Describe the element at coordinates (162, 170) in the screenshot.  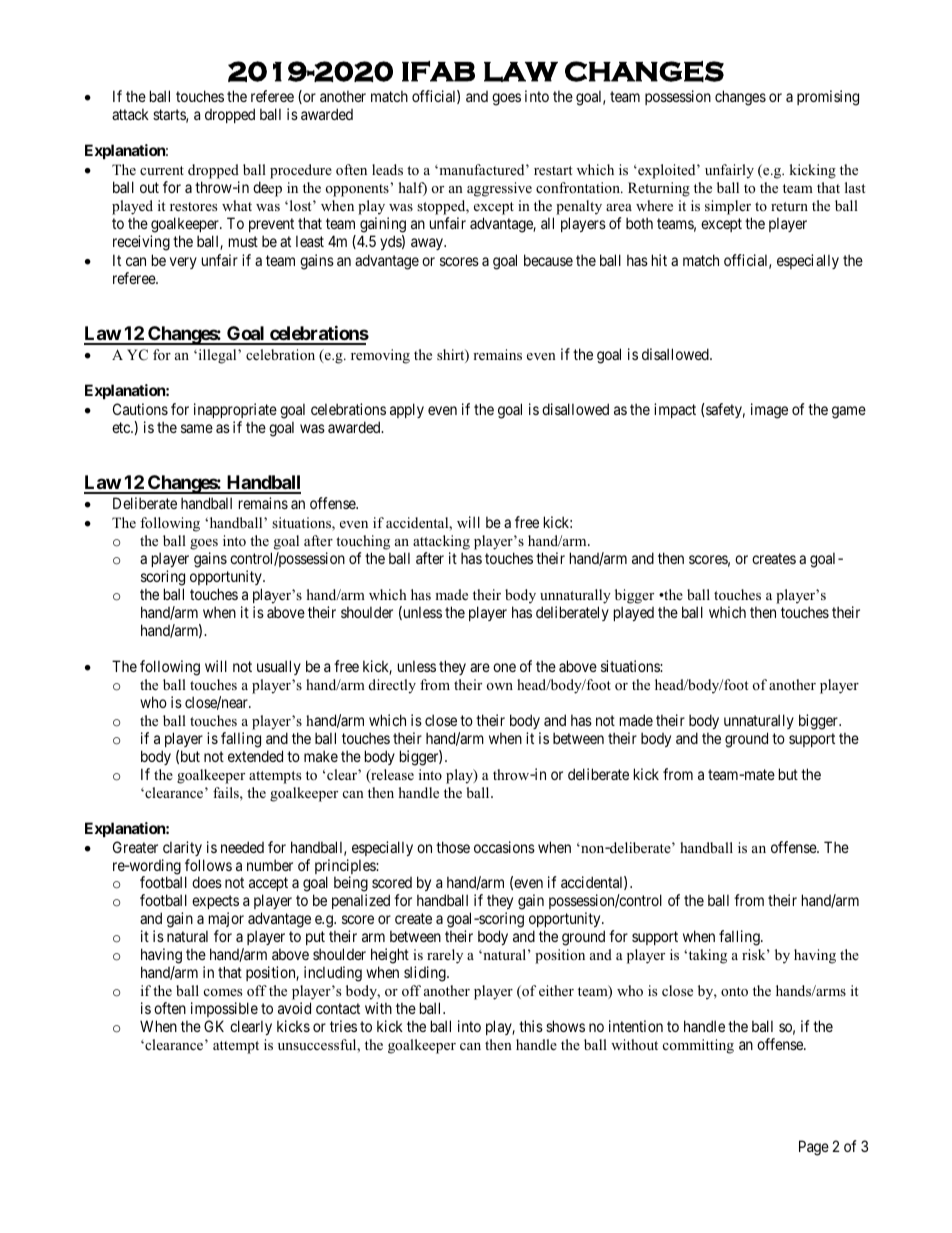
I see `current` at that location.
